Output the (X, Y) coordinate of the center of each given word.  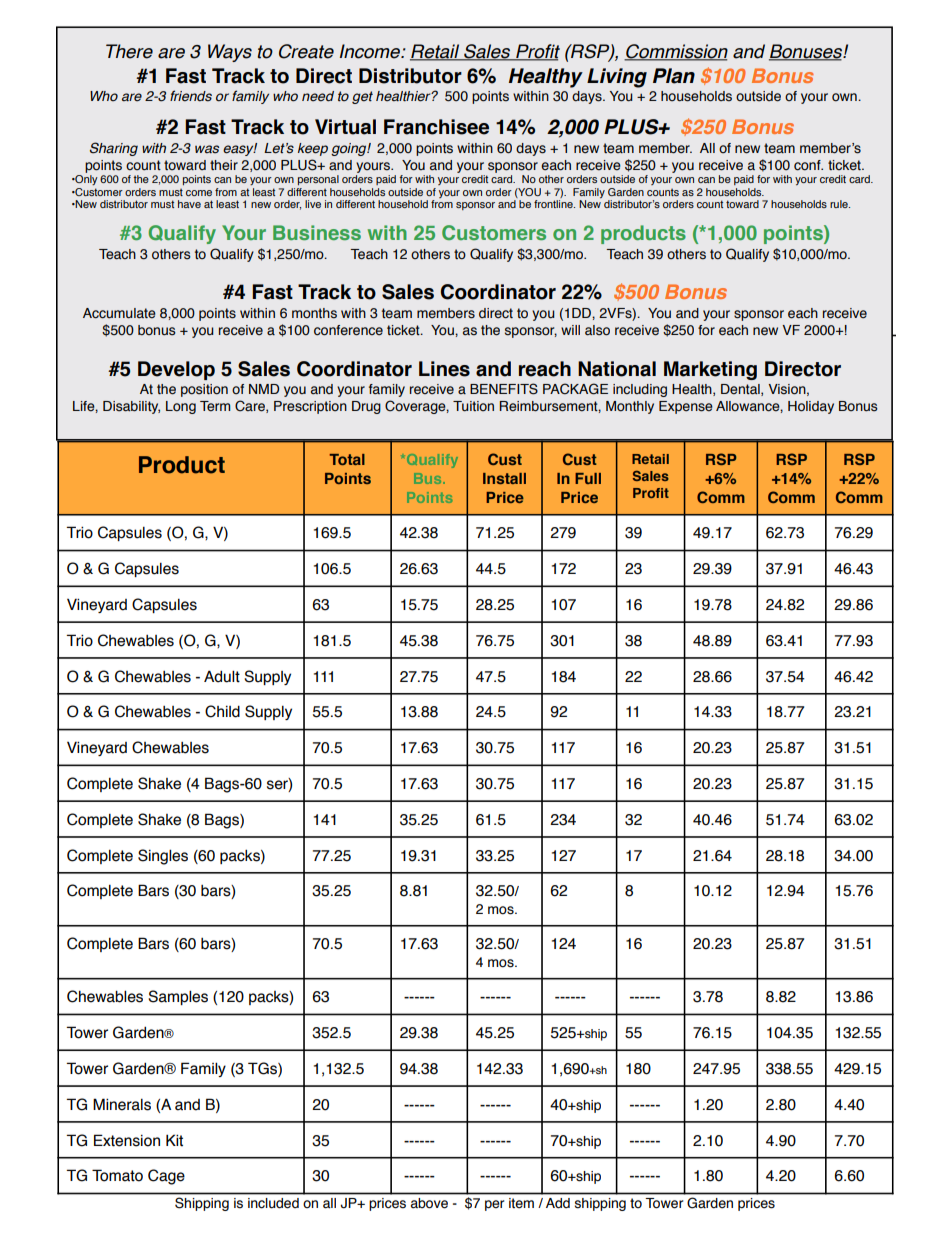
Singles (163, 857)
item (521, 1203)
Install (504, 478)
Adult (222, 676)
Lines (444, 369)
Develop (176, 370)
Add (558, 1203)
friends (191, 96)
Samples (178, 997)
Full (588, 478)
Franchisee (436, 127)
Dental (741, 390)
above (429, 1203)
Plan (674, 76)
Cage (166, 1177)
